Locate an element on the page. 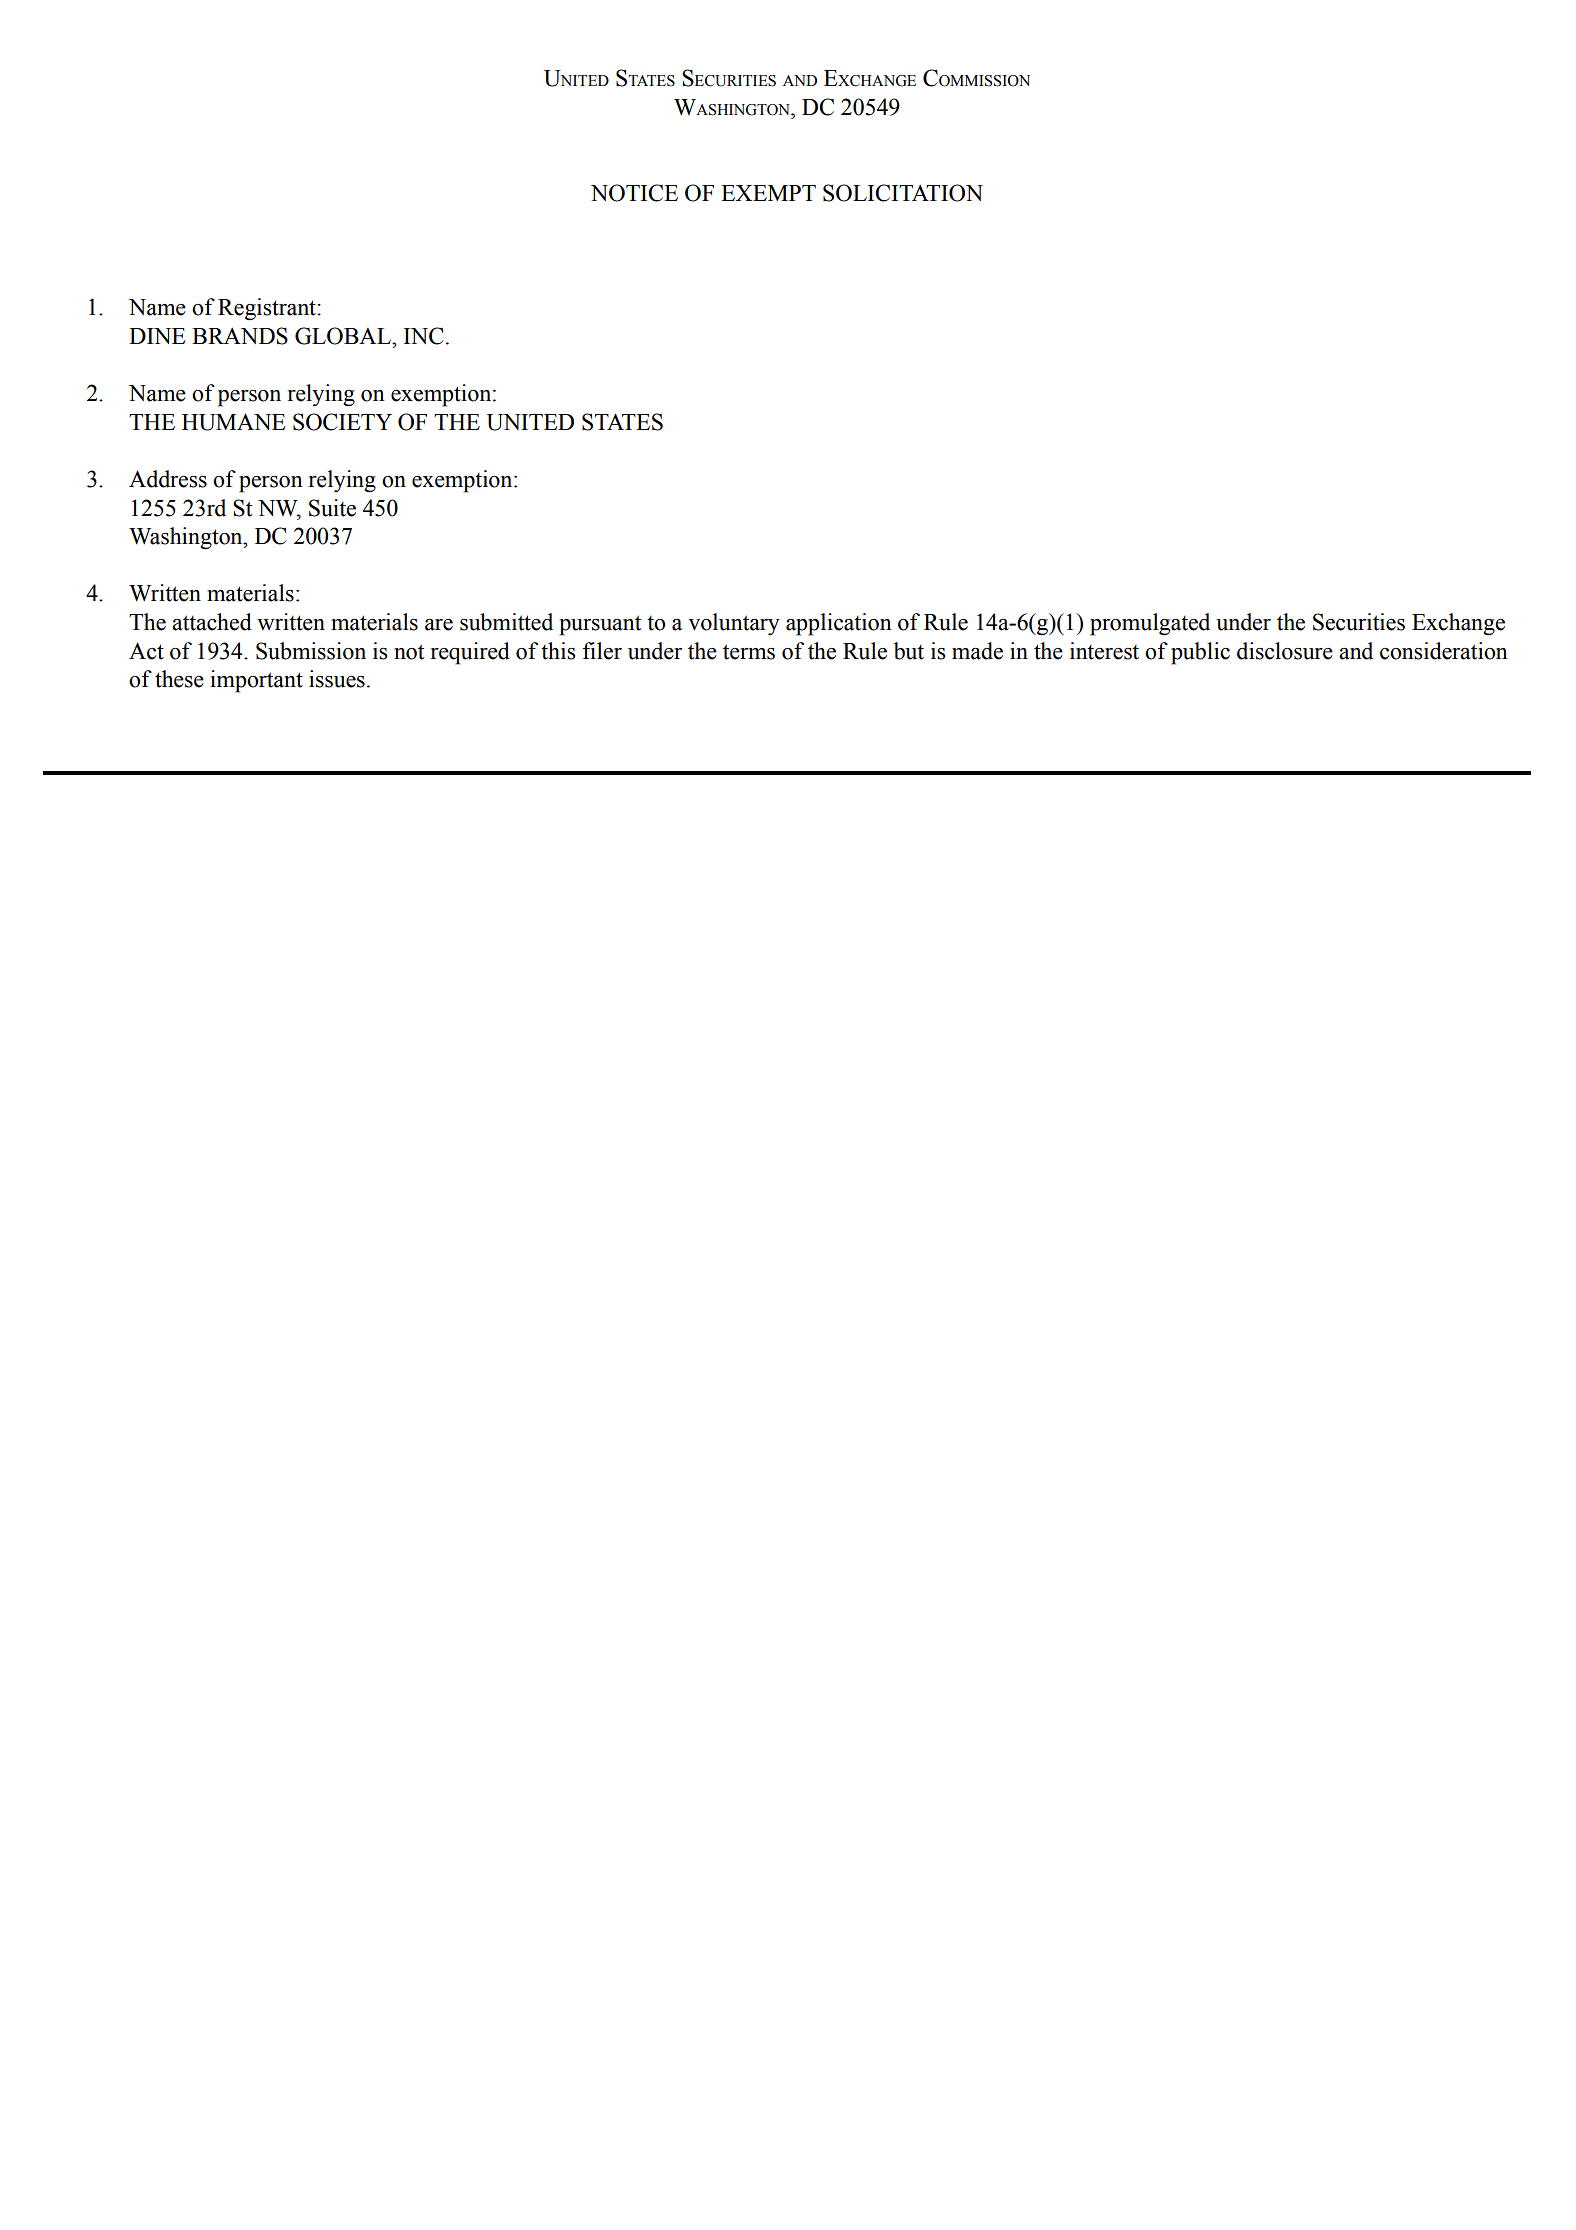 Image resolution: width=1576 pixels, height=2230 pixels. SOLICITATION is located at coordinates (903, 193).
